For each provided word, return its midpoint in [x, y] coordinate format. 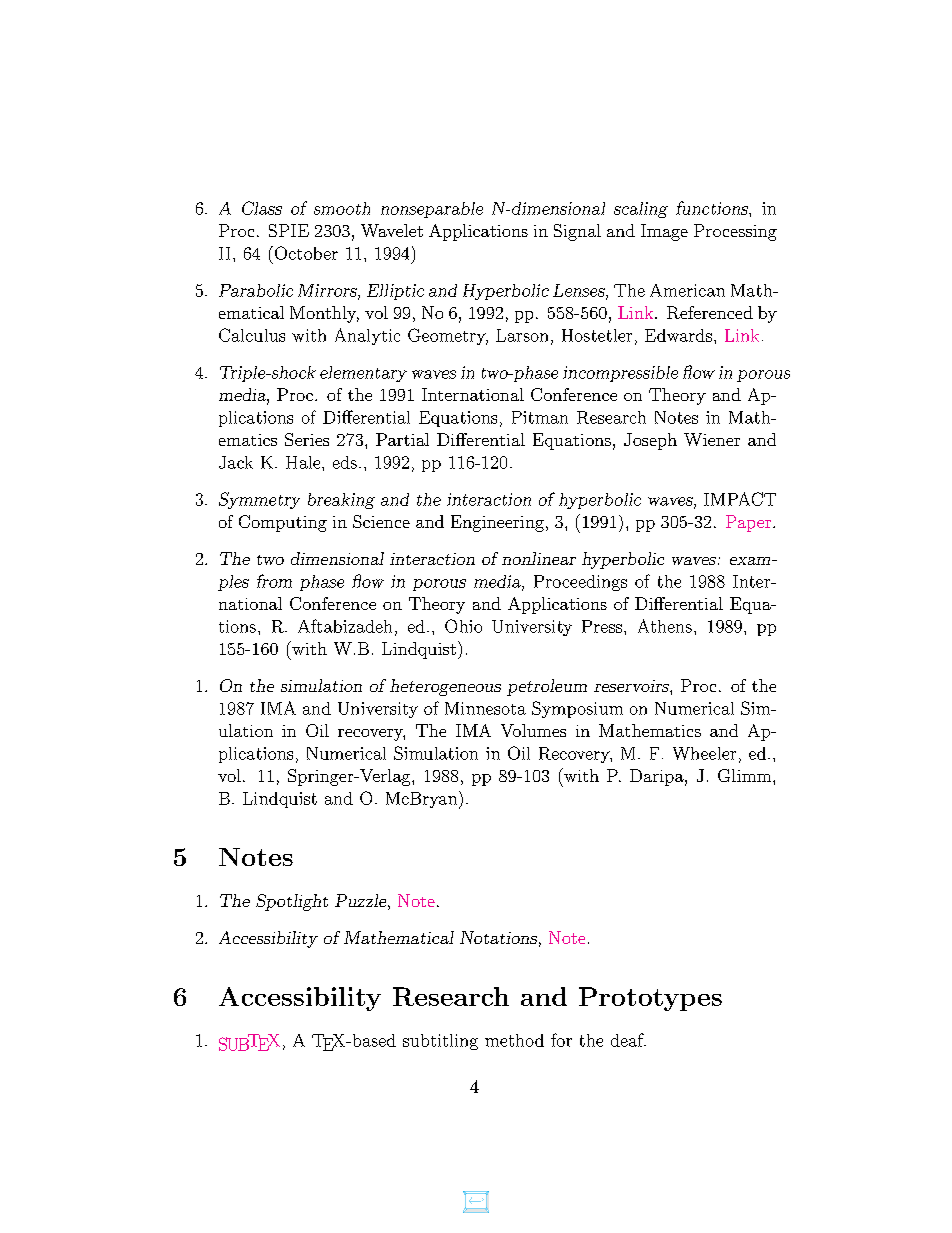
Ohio [463, 626]
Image [664, 232]
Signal [577, 232]
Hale [304, 462]
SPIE [289, 230]
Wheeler [704, 753]
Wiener [712, 439]
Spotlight [292, 902]
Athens [665, 626]
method [514, 1040]
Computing [283, 523]
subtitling [440, 1042]
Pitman [540, 417]
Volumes [533, 730]
